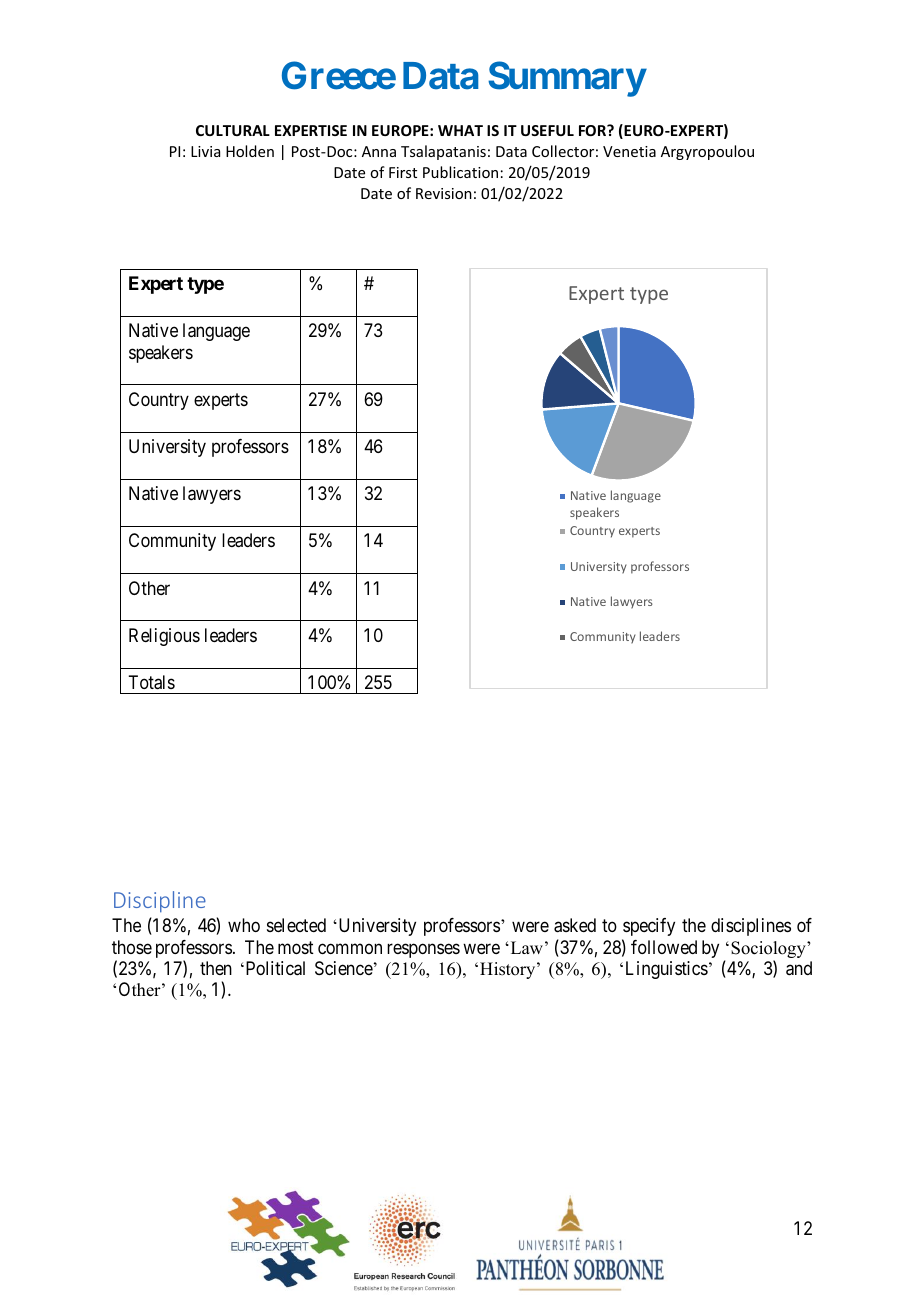  I want to click on Revision, so click(444, 193).
